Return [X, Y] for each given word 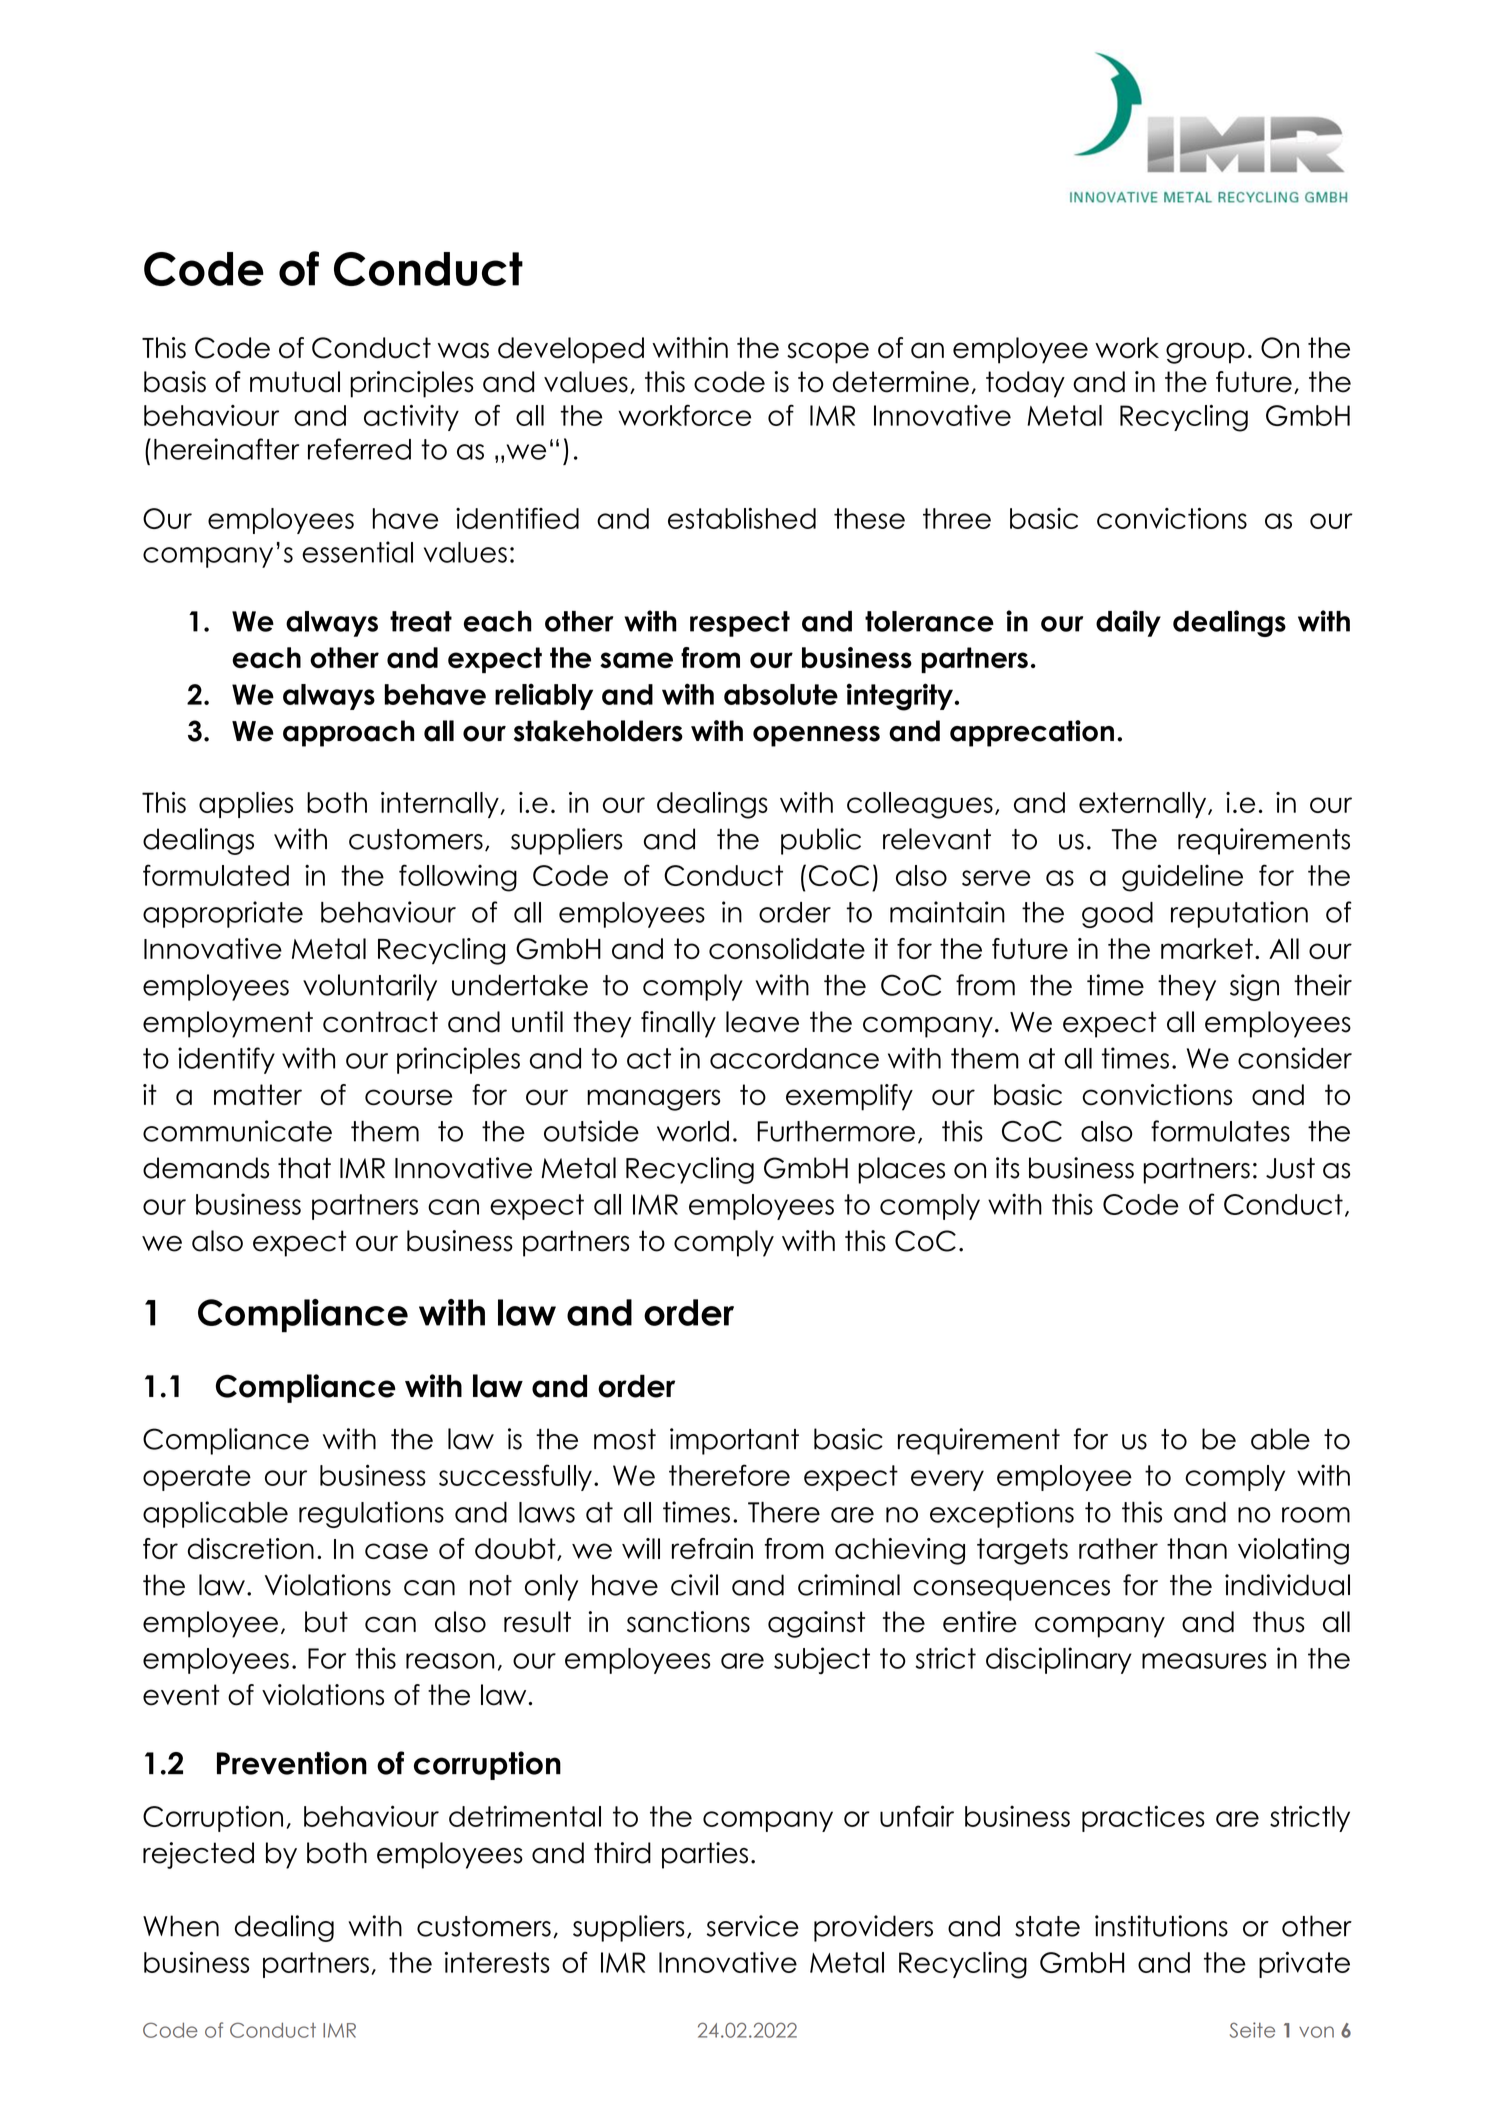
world [693, 1131]
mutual [295, 382]
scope [828, 353]
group [1205, 353]
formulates [1220, 1131]
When [181, 1926]
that [304, 1168]
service [753, 1926]
